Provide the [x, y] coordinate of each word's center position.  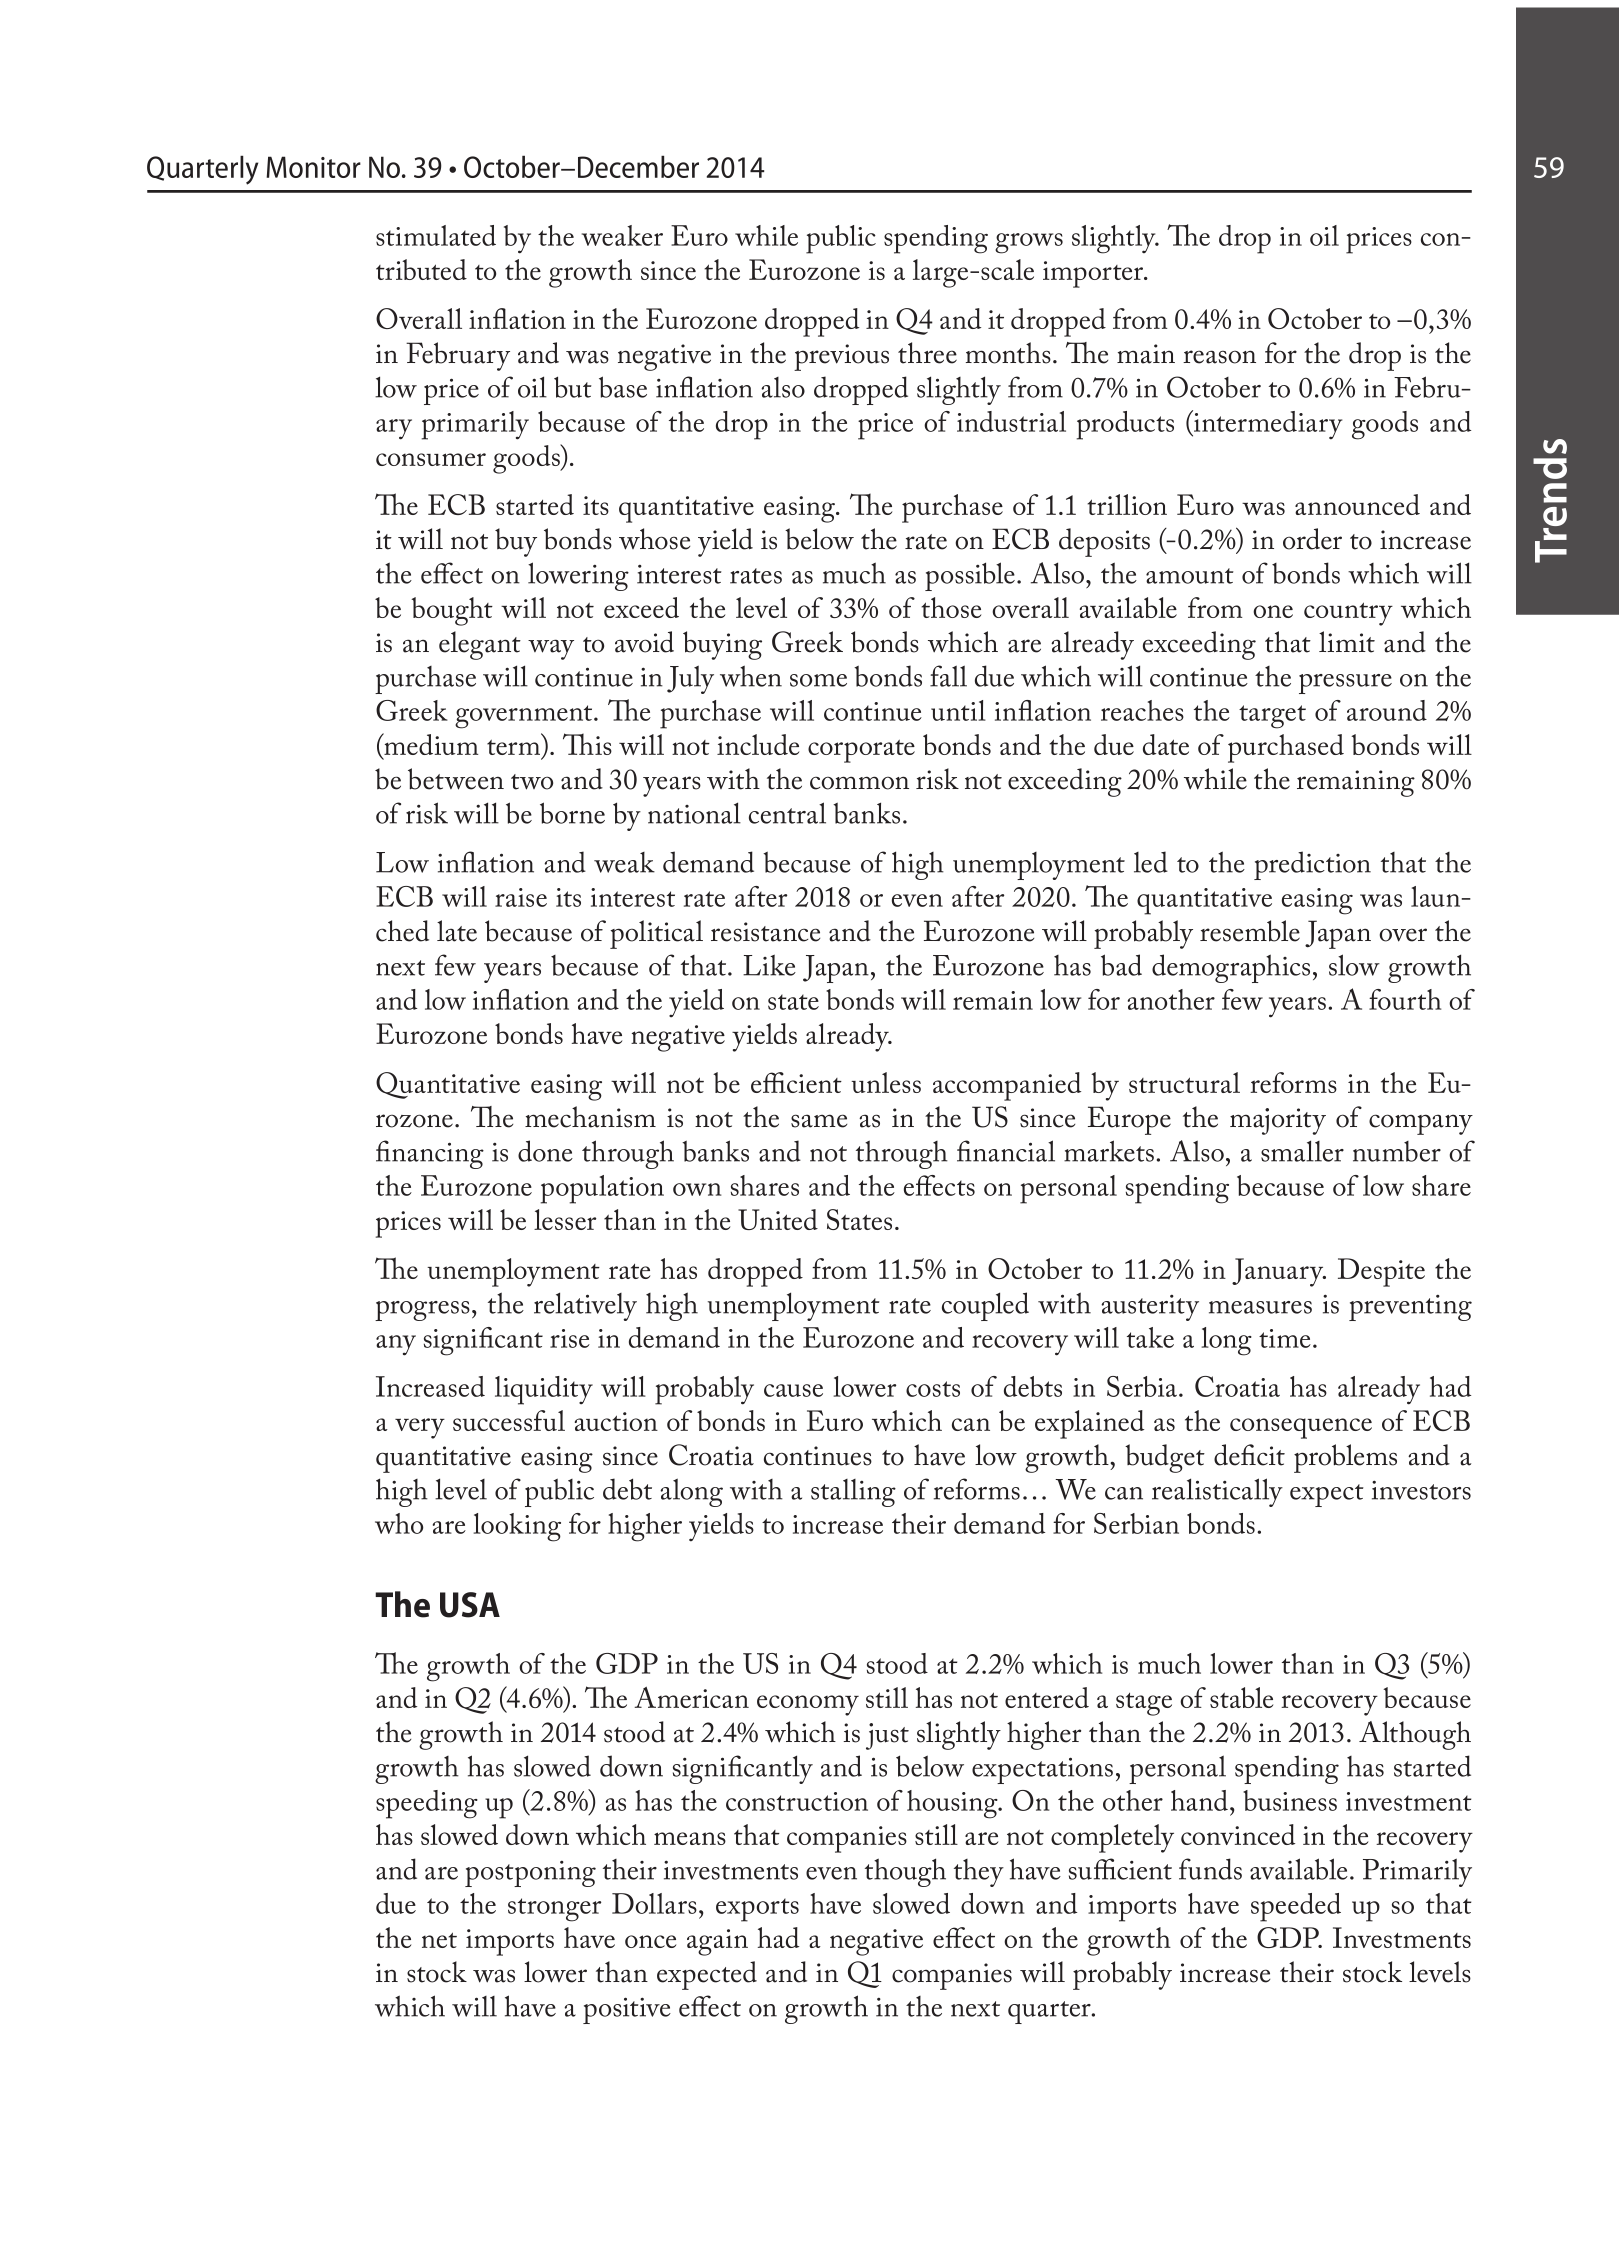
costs [933, 1389]
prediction [1312, 865]
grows [1029, 243]
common [859, 783]
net [439, 1940]
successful [509, 1420]
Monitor [313, 167]
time [1285, 1338]
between [456, 779]
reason [1219, 357]
